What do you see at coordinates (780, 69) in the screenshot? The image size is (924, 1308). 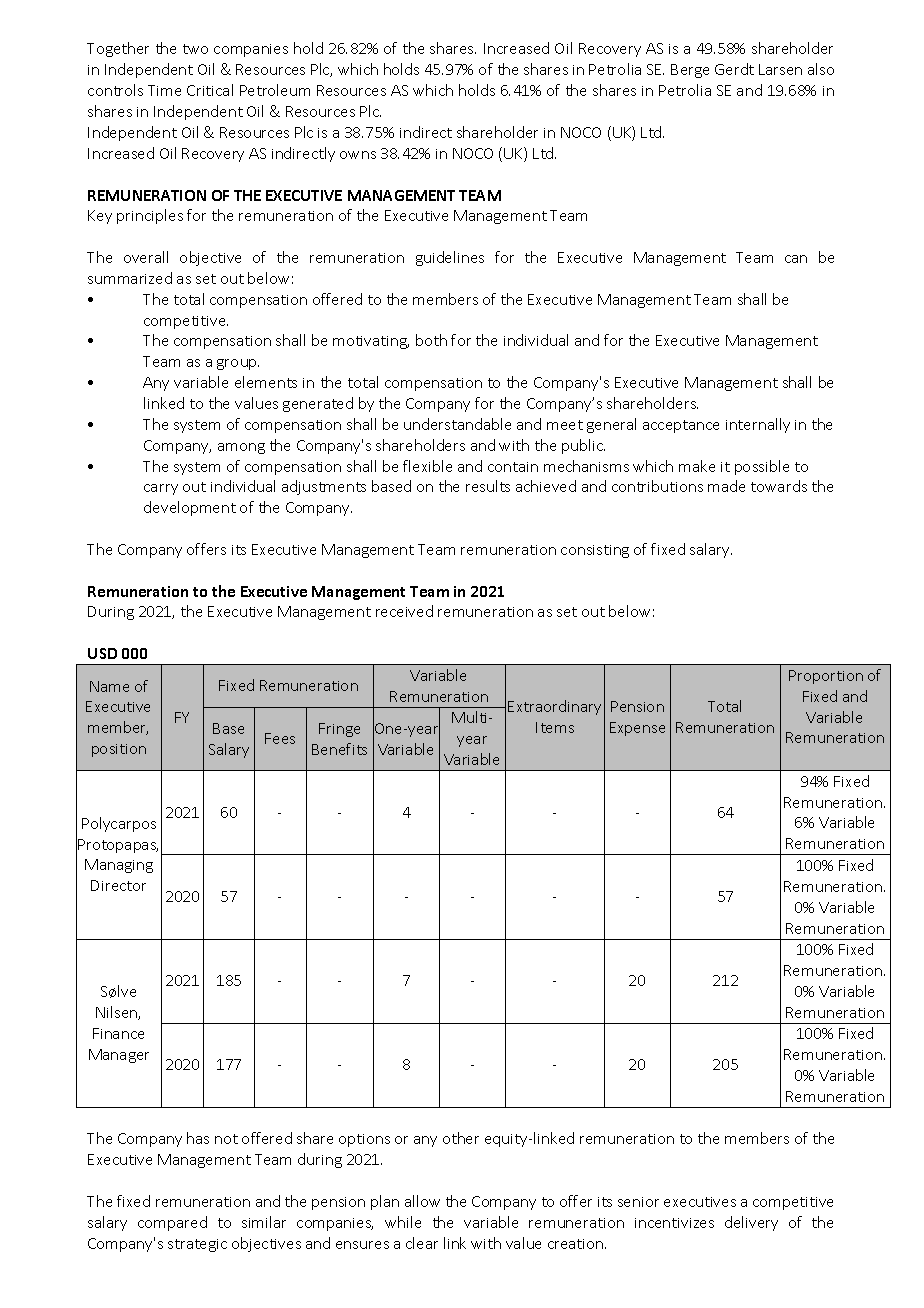 I see `Larsen` at bounding box center [780, 69].
